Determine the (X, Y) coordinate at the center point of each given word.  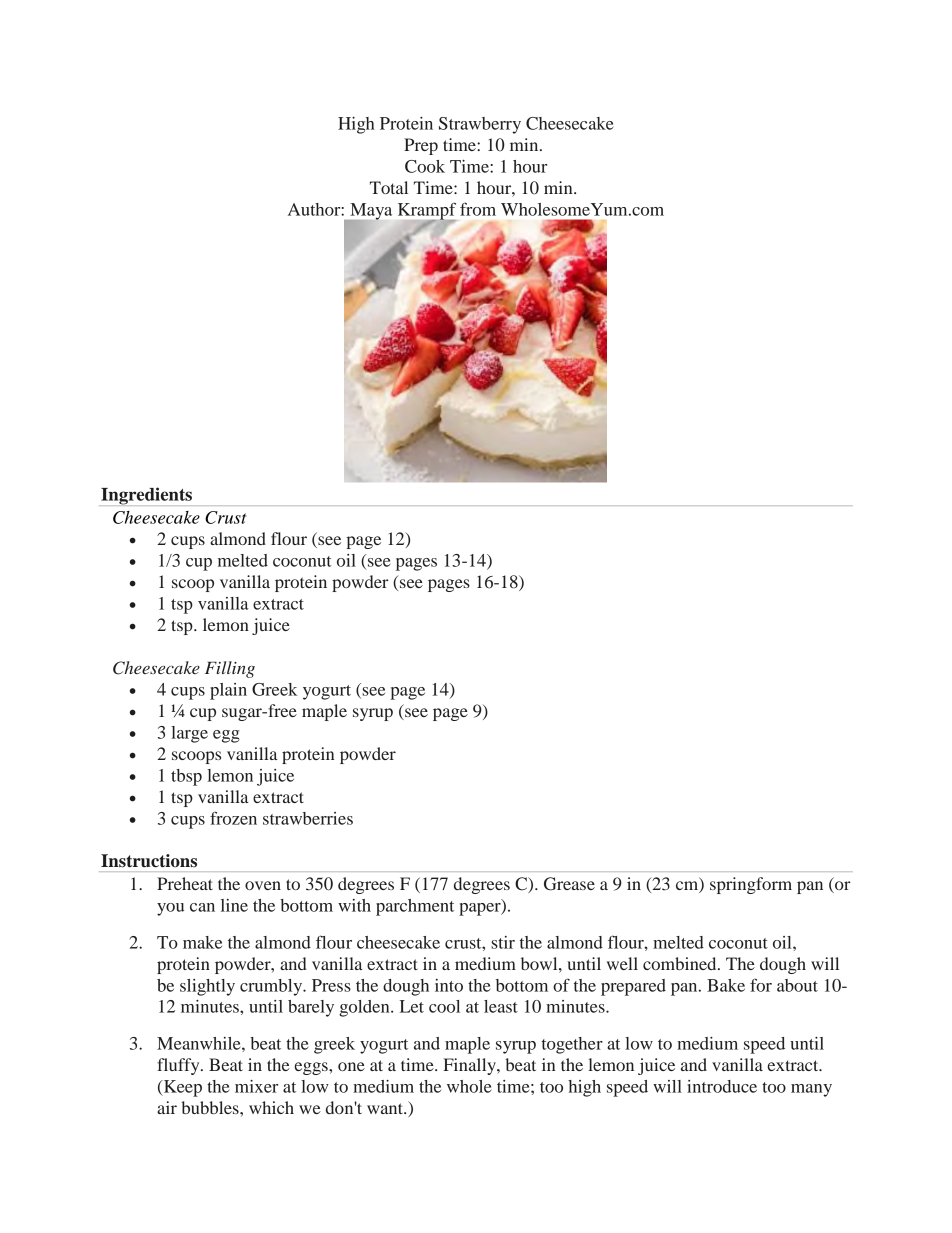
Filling (230, 669)
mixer (256, 1086)
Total (389, 187)
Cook (425, 166)
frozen (233, 818)
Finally (470, 1066)
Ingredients (146, 496)
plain (228, 691)
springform (751, 885)
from (478, 209)
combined (681, 963)
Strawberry (480, 125)
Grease (569, 884)
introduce (722, 1086)
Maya (370, 212)
